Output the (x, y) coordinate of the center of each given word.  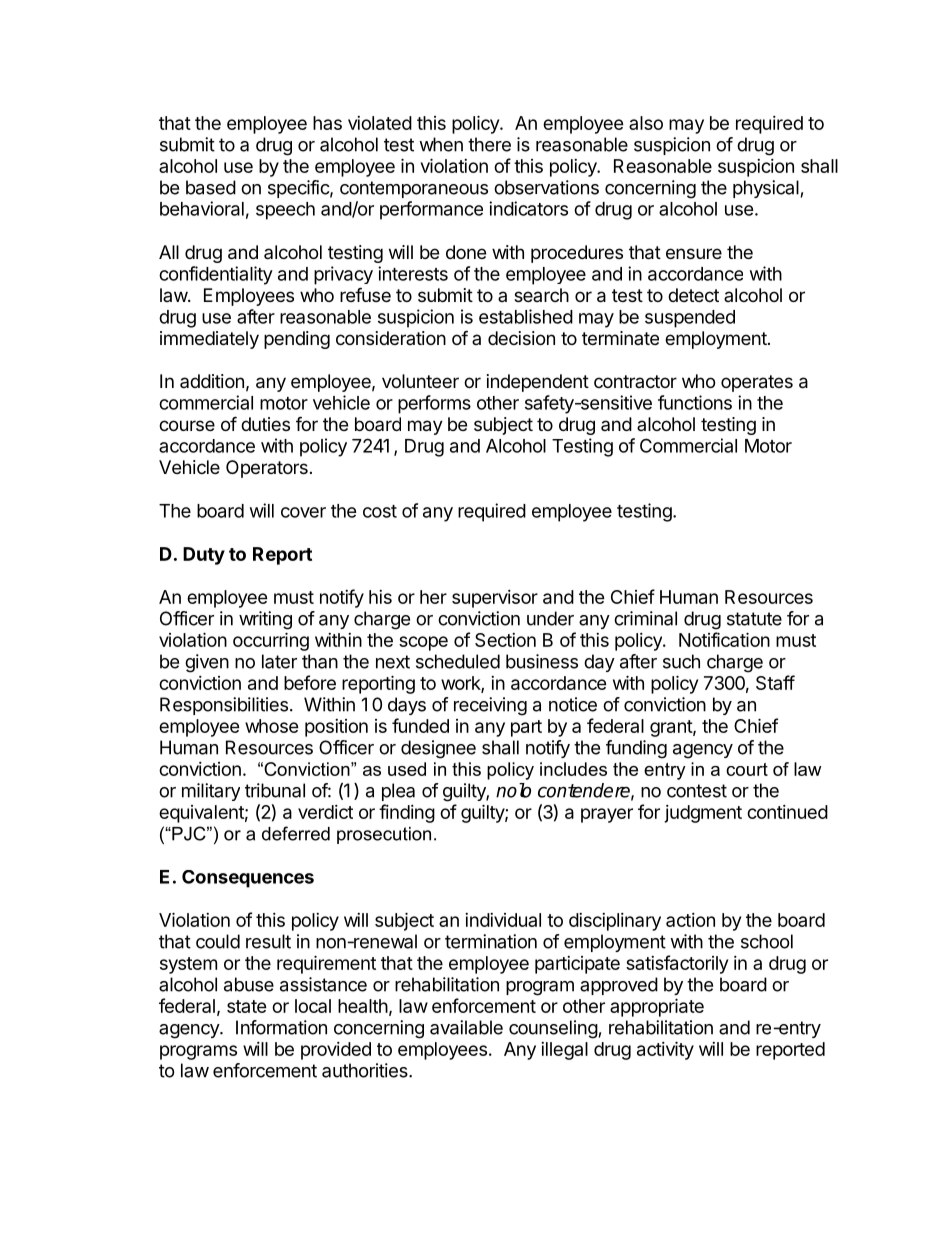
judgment (703, 814)
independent (538, 383)
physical (766, 189)
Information (281, 1027)
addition (212, 381)
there (489, 144)
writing (265, 620)
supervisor (495, 599)
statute (754, 619)
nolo (513, 790)
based (211, 187)
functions (695, 402)
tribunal (275, 790)
